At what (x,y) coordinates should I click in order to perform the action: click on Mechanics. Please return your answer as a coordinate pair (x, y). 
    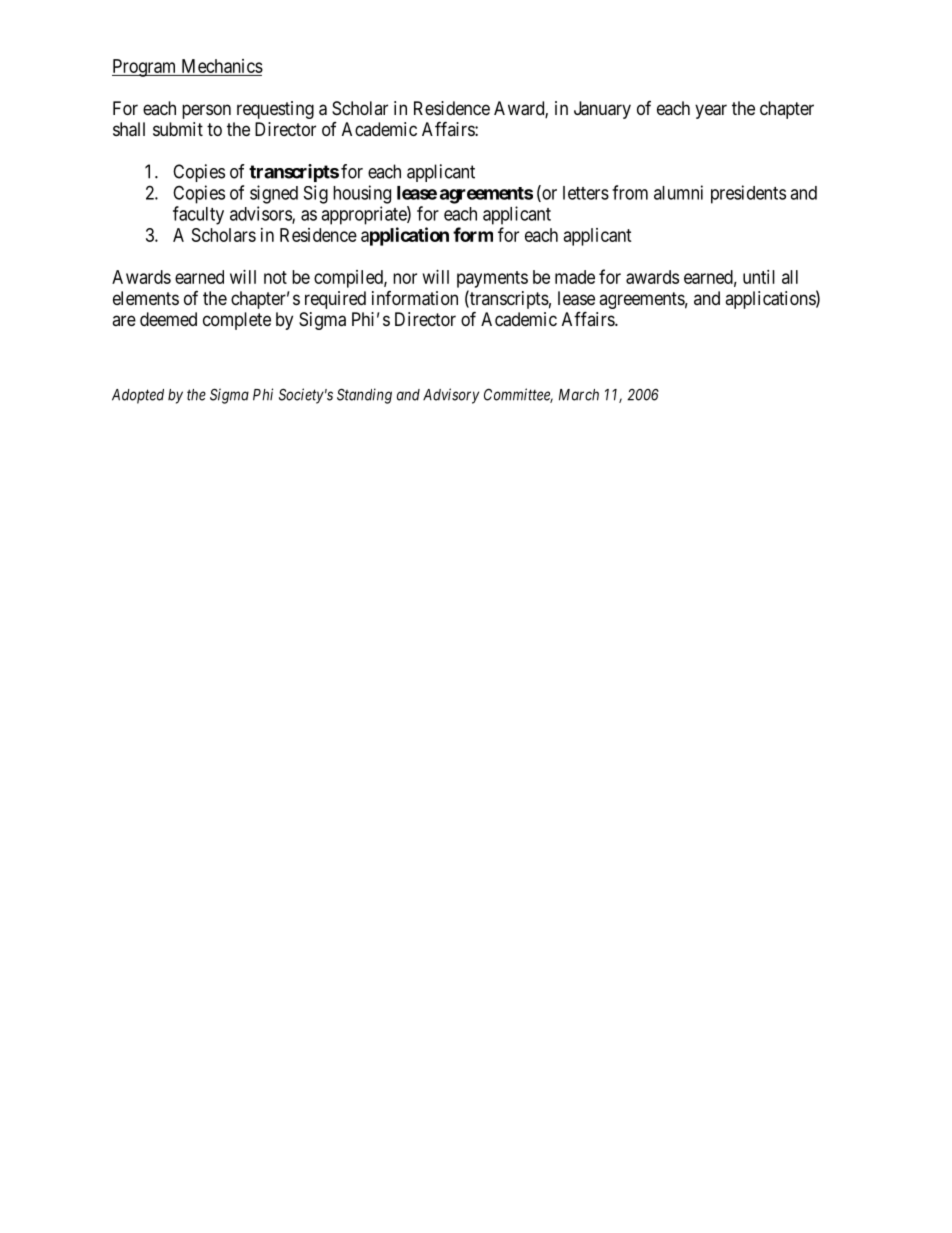
    Looking at the image, I should click on (222, 66).
